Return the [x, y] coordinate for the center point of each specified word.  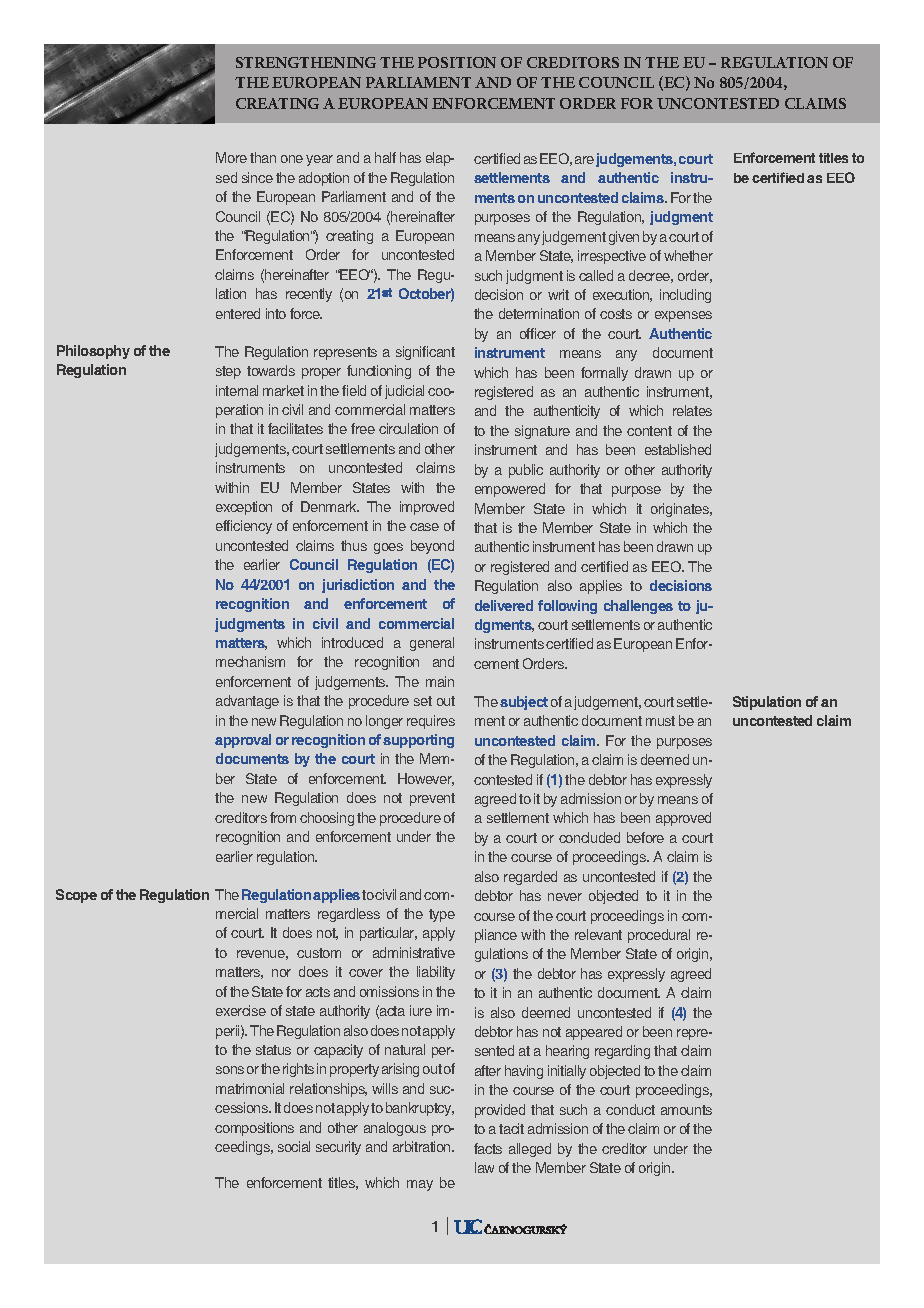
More [231, 157]
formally [604, 374]
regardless [349, 915]
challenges [638, 607]
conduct [630, 1109]
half [385, 157]
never [565, 897]
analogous [395, 1129]
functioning [379, 372]
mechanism [250, 661]
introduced [352, 642]
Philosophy [93, 352]
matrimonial [250, 1088]
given [624, 238]
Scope [76, 896]
